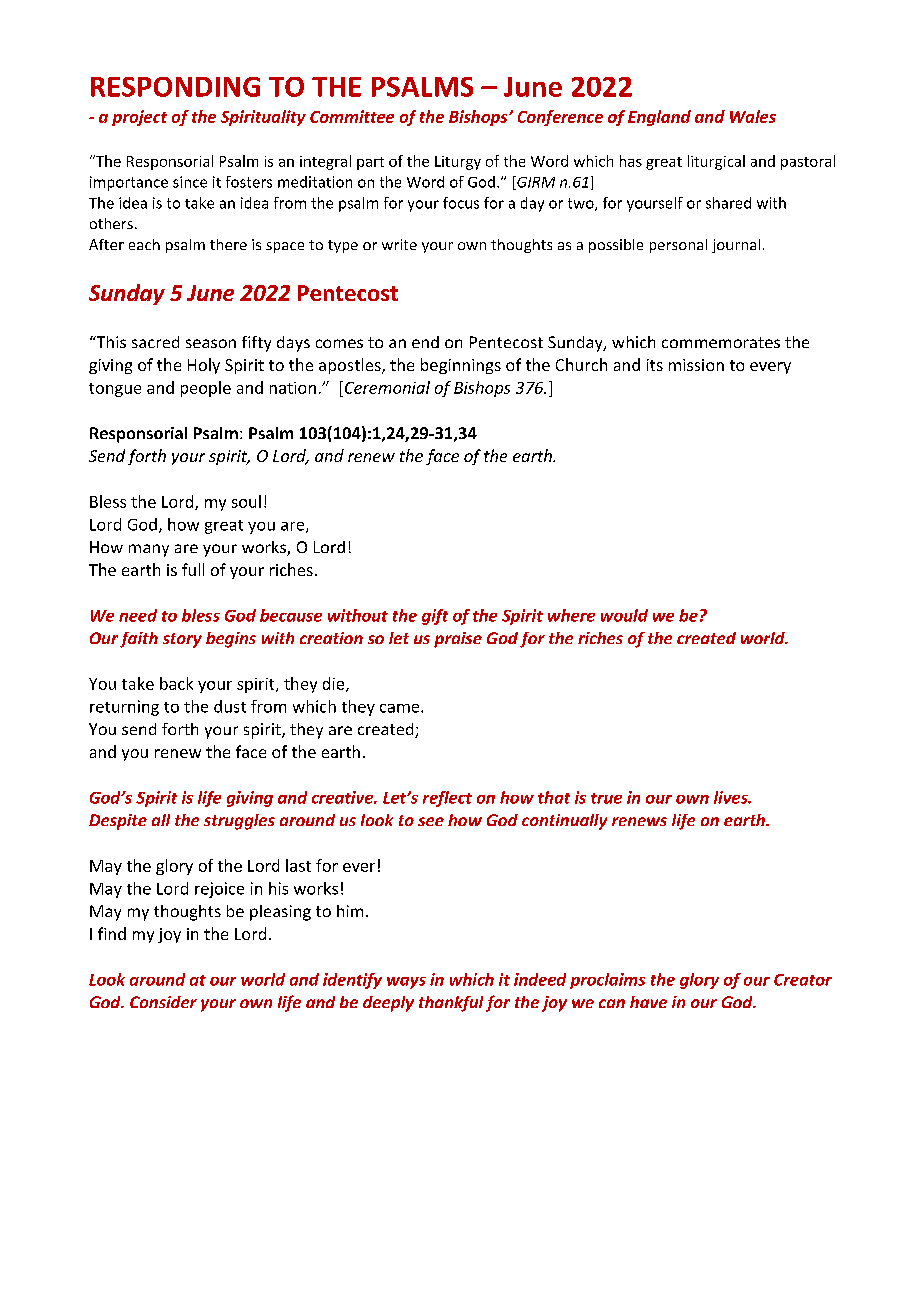 This screenshot has height=1308, width=924. I want to click on Creator, so click(803, 980).
